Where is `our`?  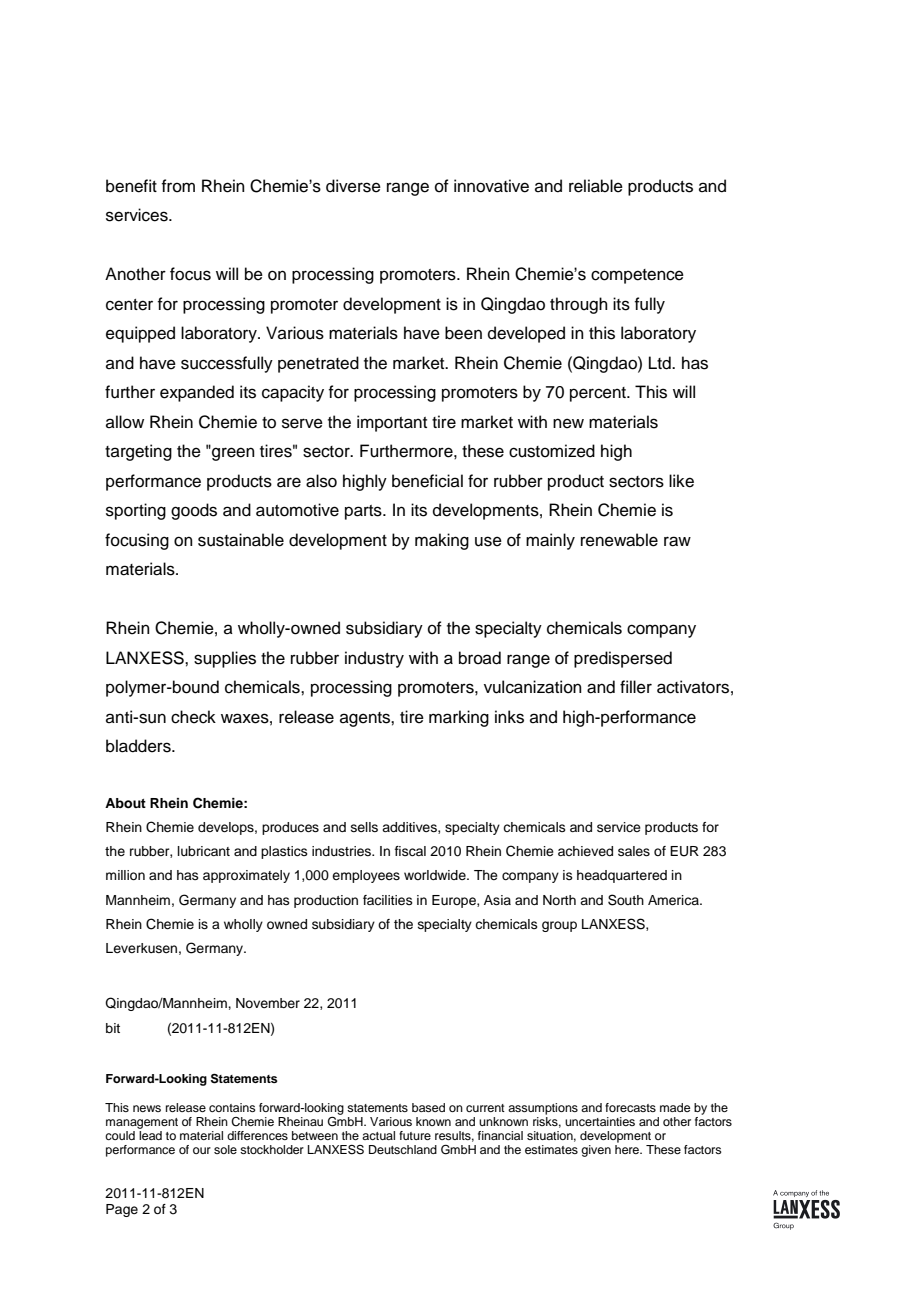 our is located at coordinates (202, 1150).
